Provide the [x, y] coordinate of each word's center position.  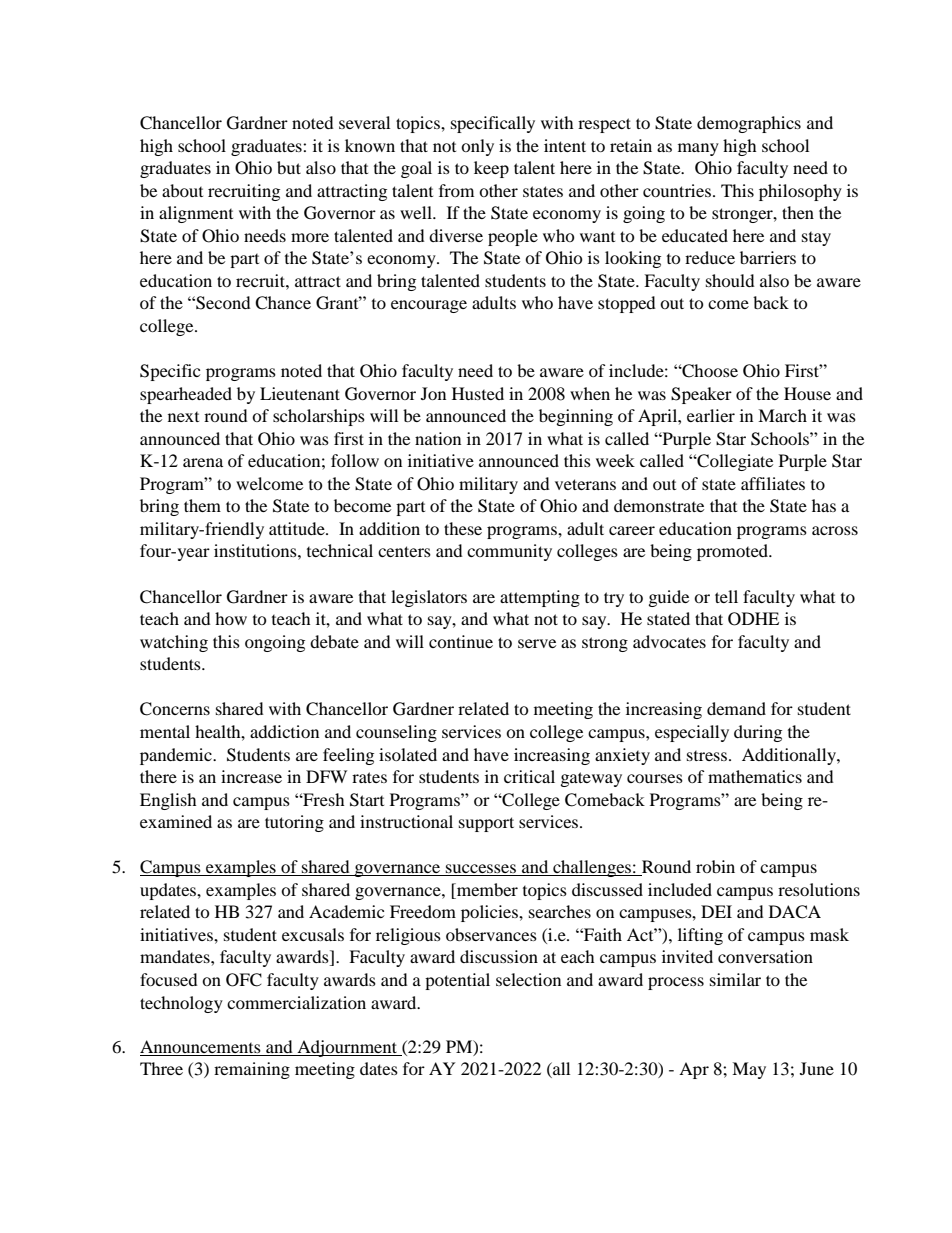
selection [528, 979]
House [807, 393]
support [486, 824]
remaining [252, 1070]
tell [726, 596]
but [289, 167]
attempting [540, 598]
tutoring [294, 823]
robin [715, 866]
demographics [749, 124]
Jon [433, 393]
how [231, 618]
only [477, 147]
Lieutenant [300, 393]
